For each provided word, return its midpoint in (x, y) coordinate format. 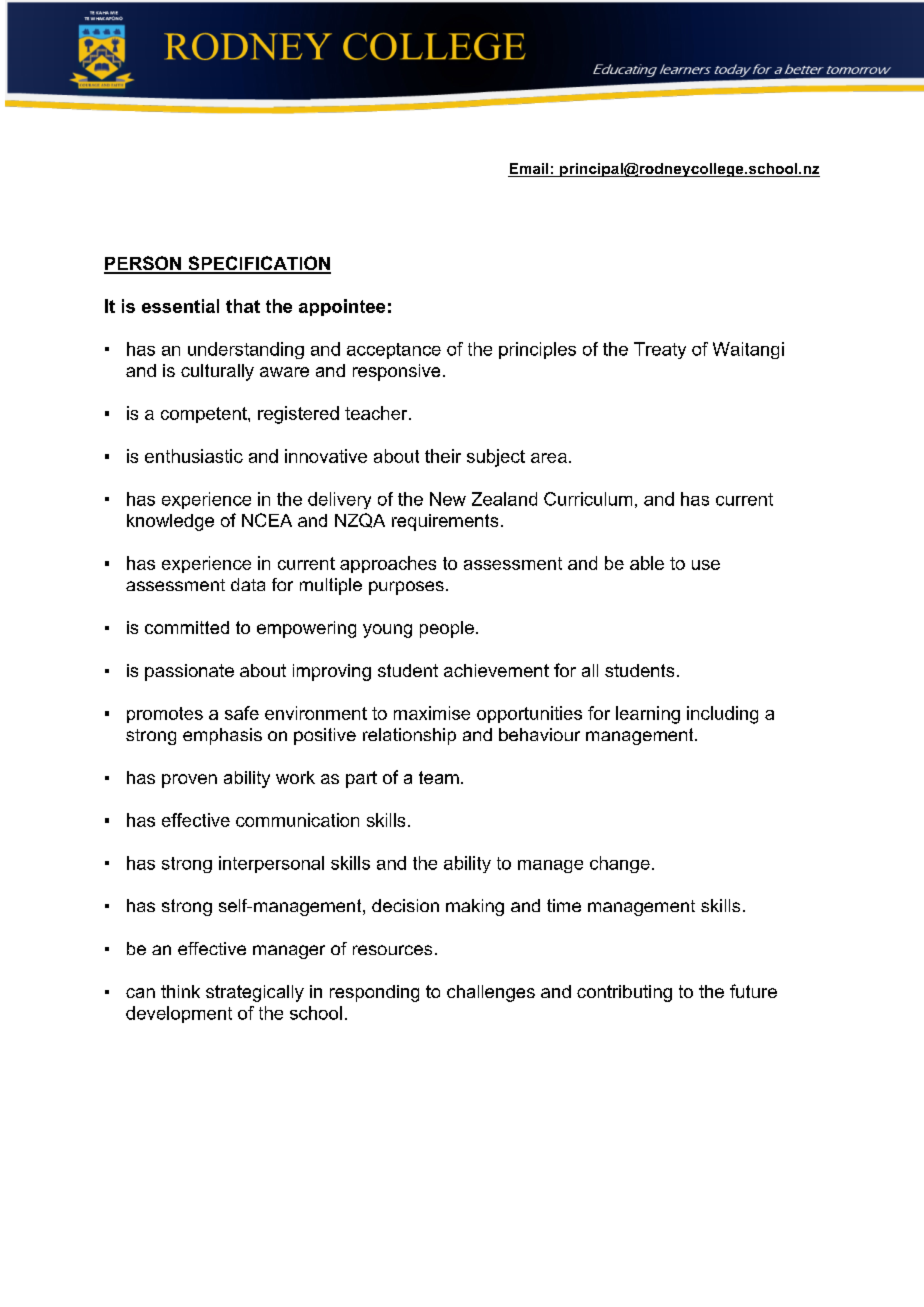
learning (648, 715)
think (180, 991)
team (439, 777)
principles (537, 350)
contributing (624, 993)
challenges (491, 993)
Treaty (660, 350)
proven (189, 781)
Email (529, 170)
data (248, 584)
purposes (406, 588)
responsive (396, 372)
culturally (217, 372)
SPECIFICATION (258, 264)
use (706, 565)
